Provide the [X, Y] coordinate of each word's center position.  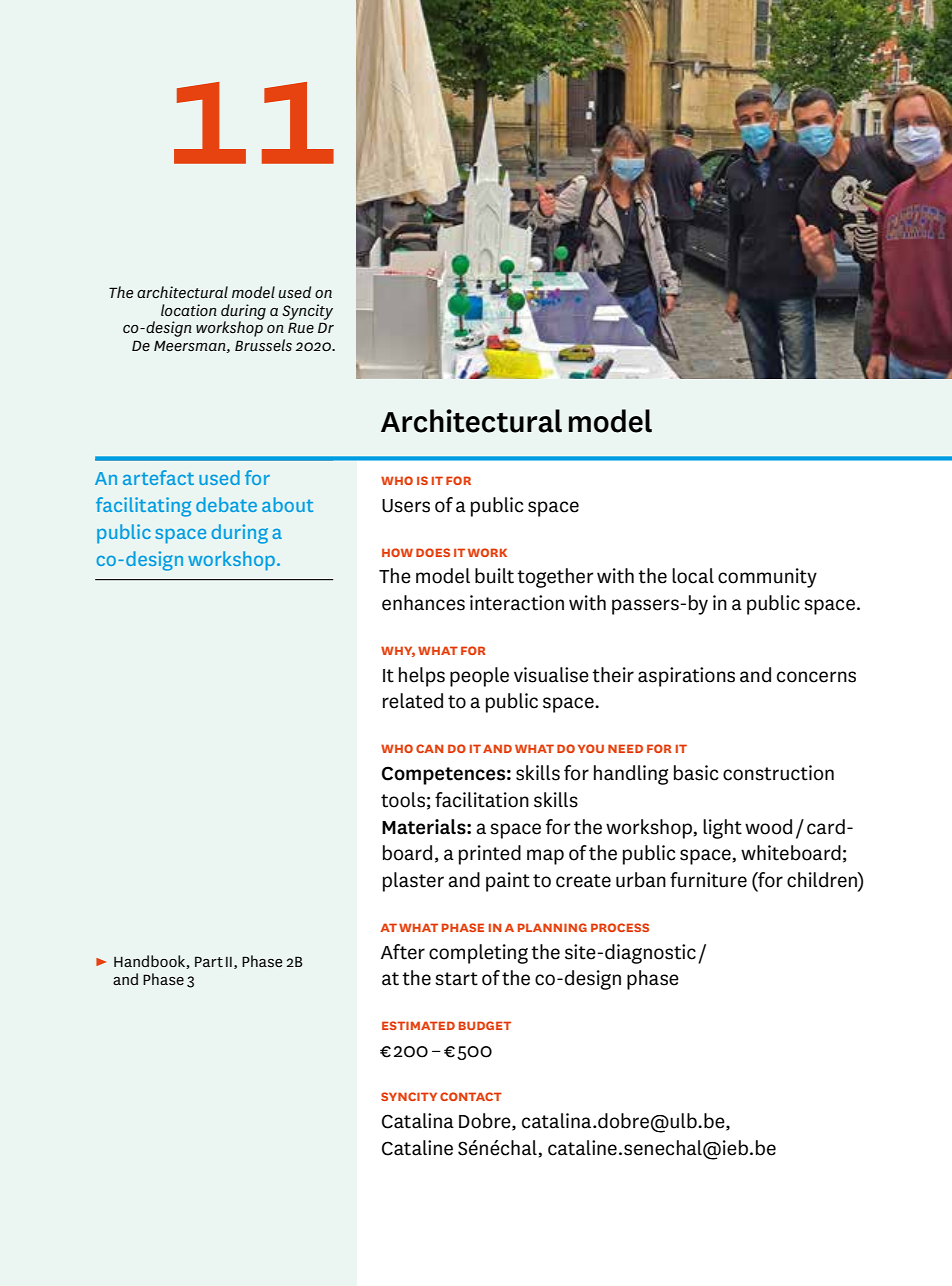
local [693, 576]
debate [226, 504]
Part [209, 961]
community [767, 578]
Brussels [263, 345]
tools [403, 800]
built [494, 576]
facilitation [482, 800]
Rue [301, 327]
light [722, 829]
